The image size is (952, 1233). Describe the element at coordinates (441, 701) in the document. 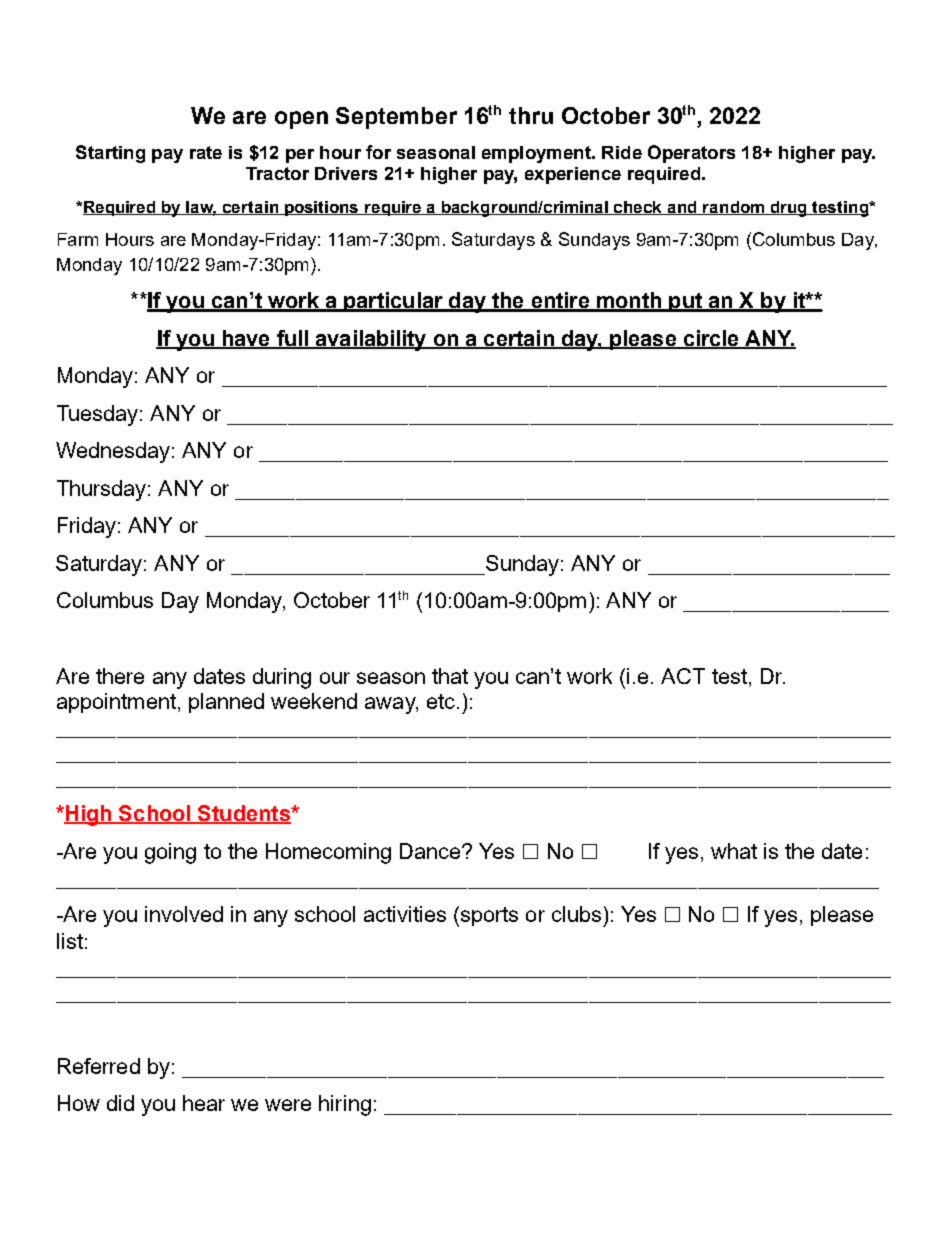

I see `etc` at that location.
